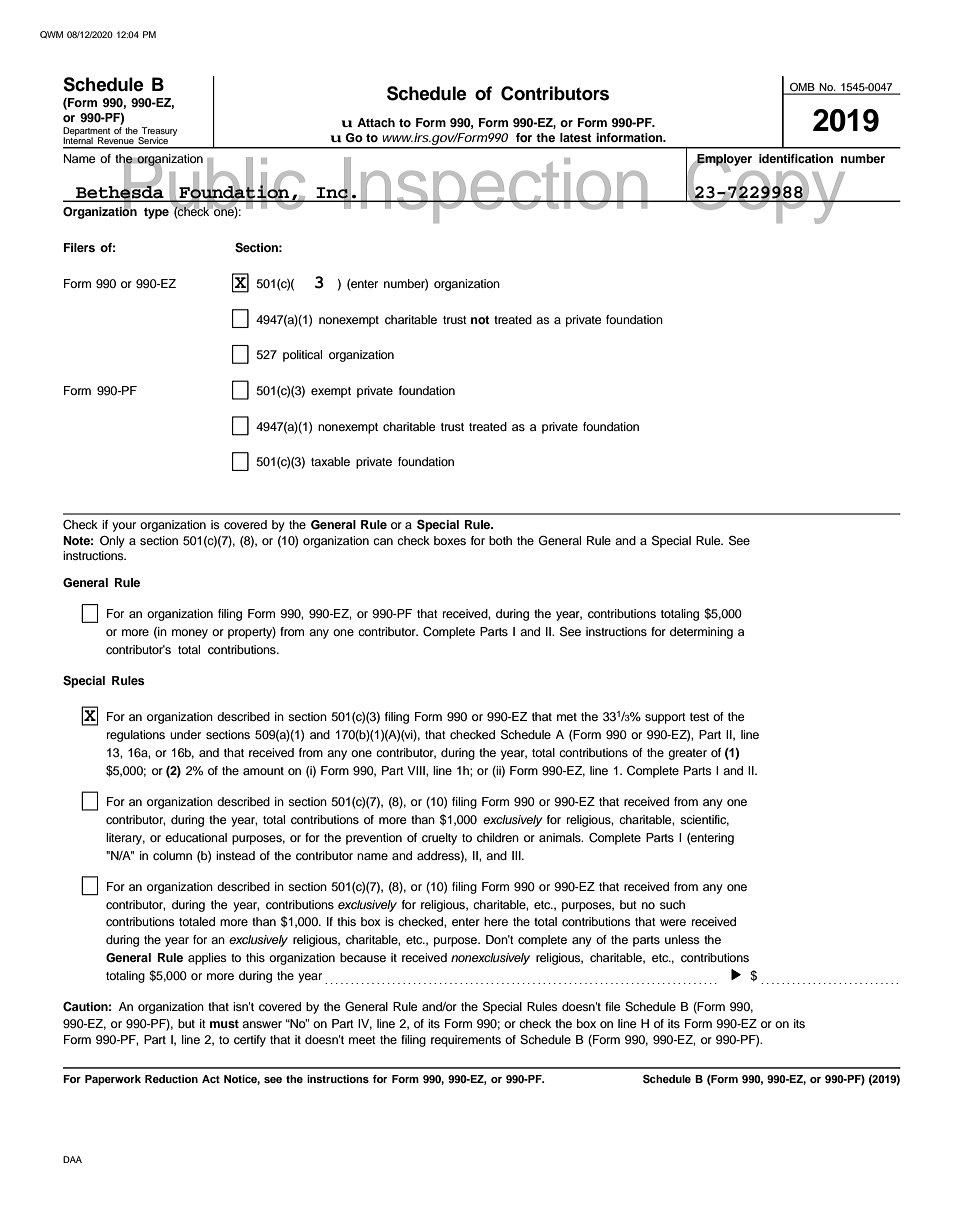 Image resolution: width=966 pixels, height=1232 pixels. What do you see at coordinates (171, 1079) in the screenshot?
I see `Reduction` at bounding box center [171, 1079].
